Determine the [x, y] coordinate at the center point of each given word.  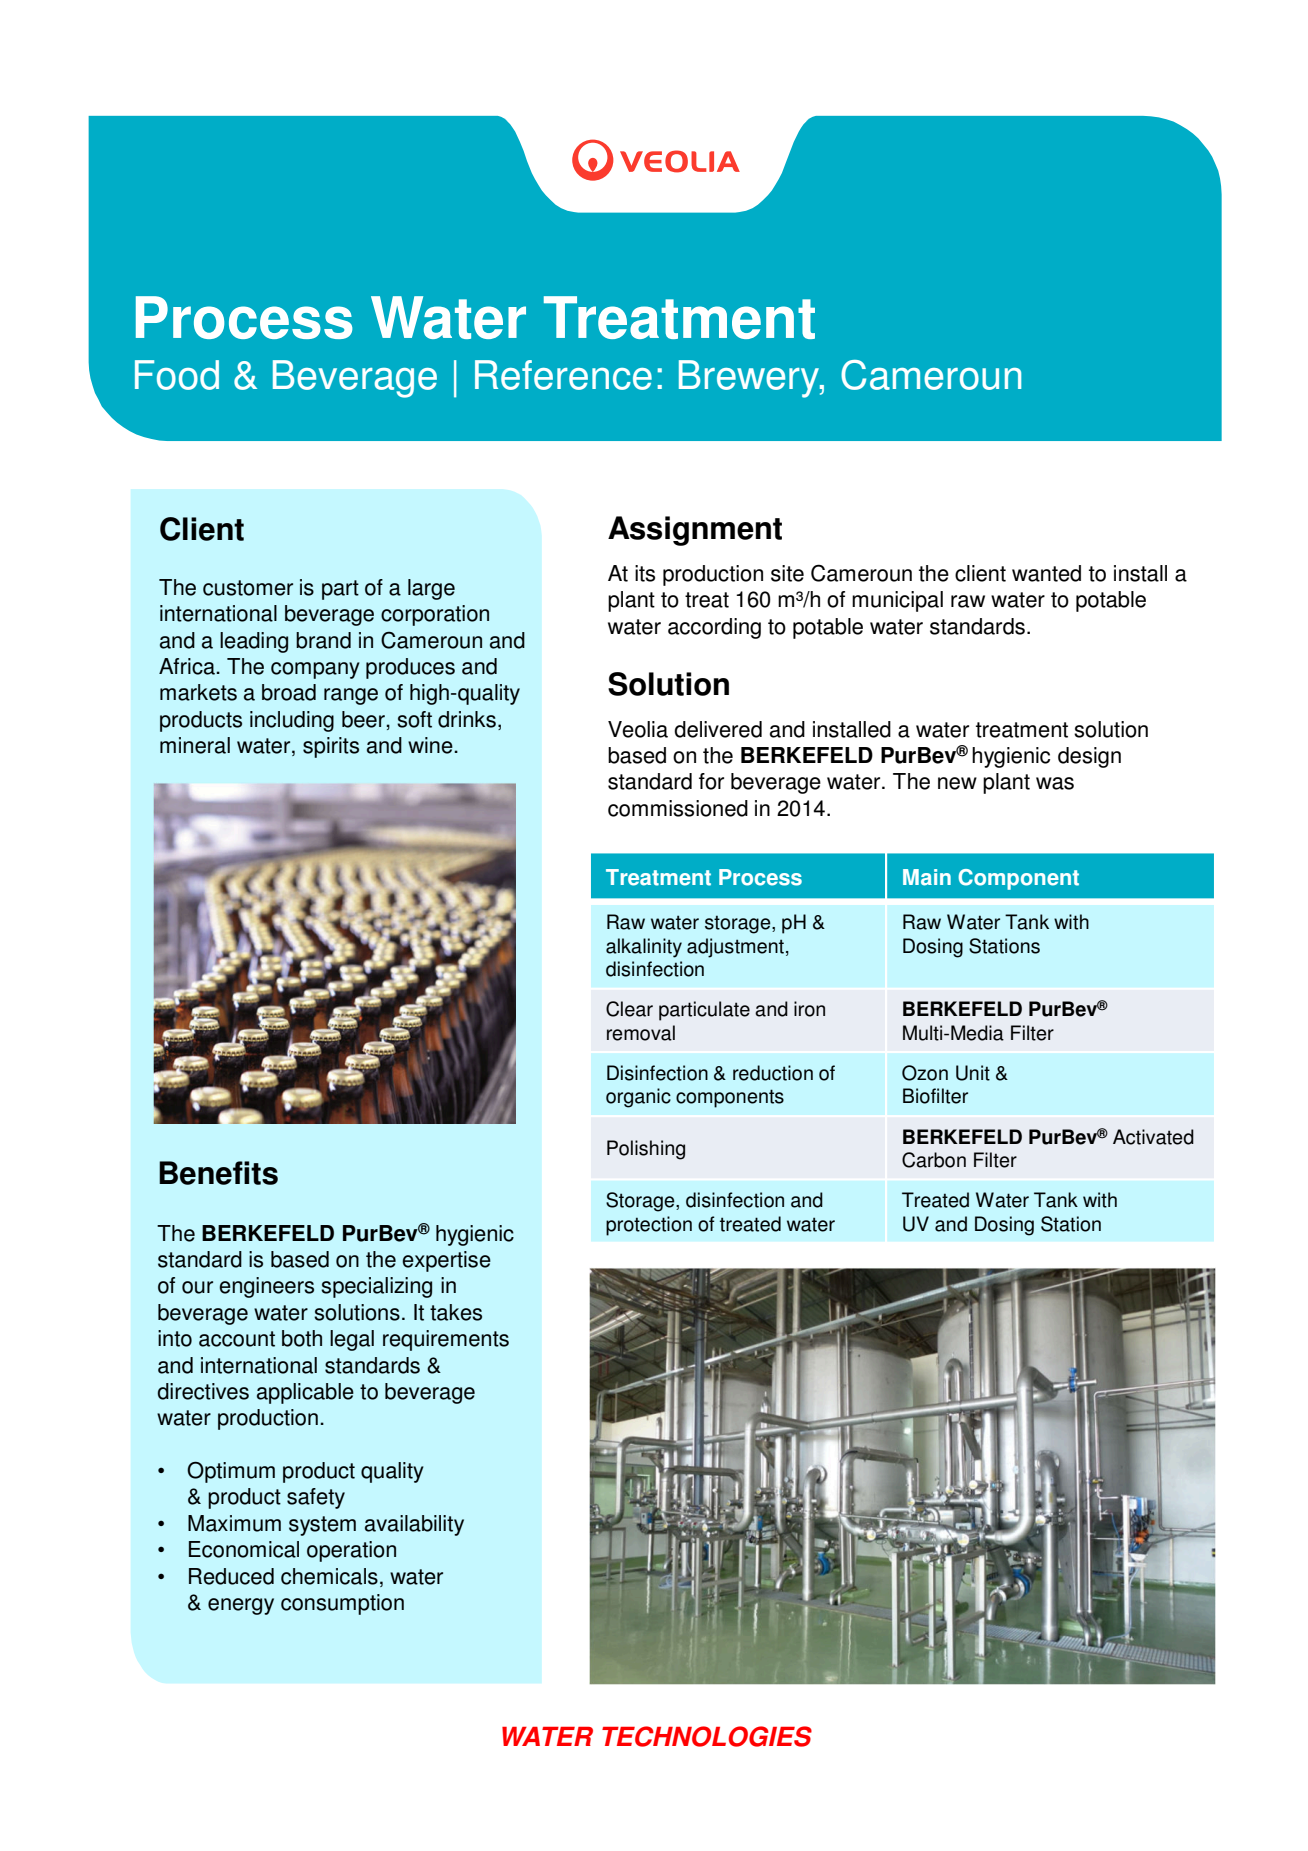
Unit [973, 1073]
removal [641, 1033]
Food [177, 375]
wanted [1046, 573]
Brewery [750, 379]
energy [241, 1606]
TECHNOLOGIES [707, 1736]
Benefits [218, 1173]
